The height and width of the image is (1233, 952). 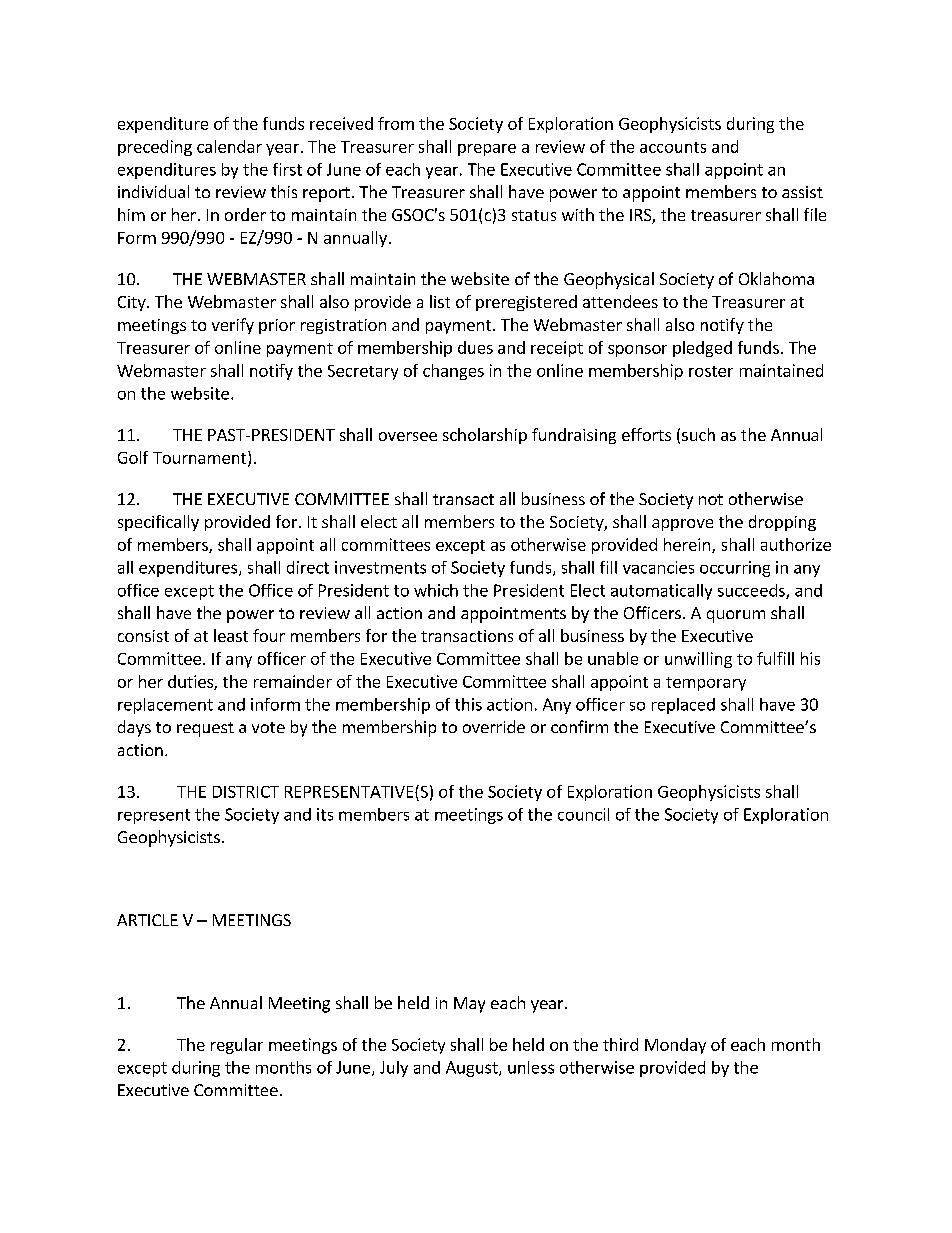 What do you see at coordinates (675, 1046) in the image?
I see `Monday` at bounding box center [675, 1046].
